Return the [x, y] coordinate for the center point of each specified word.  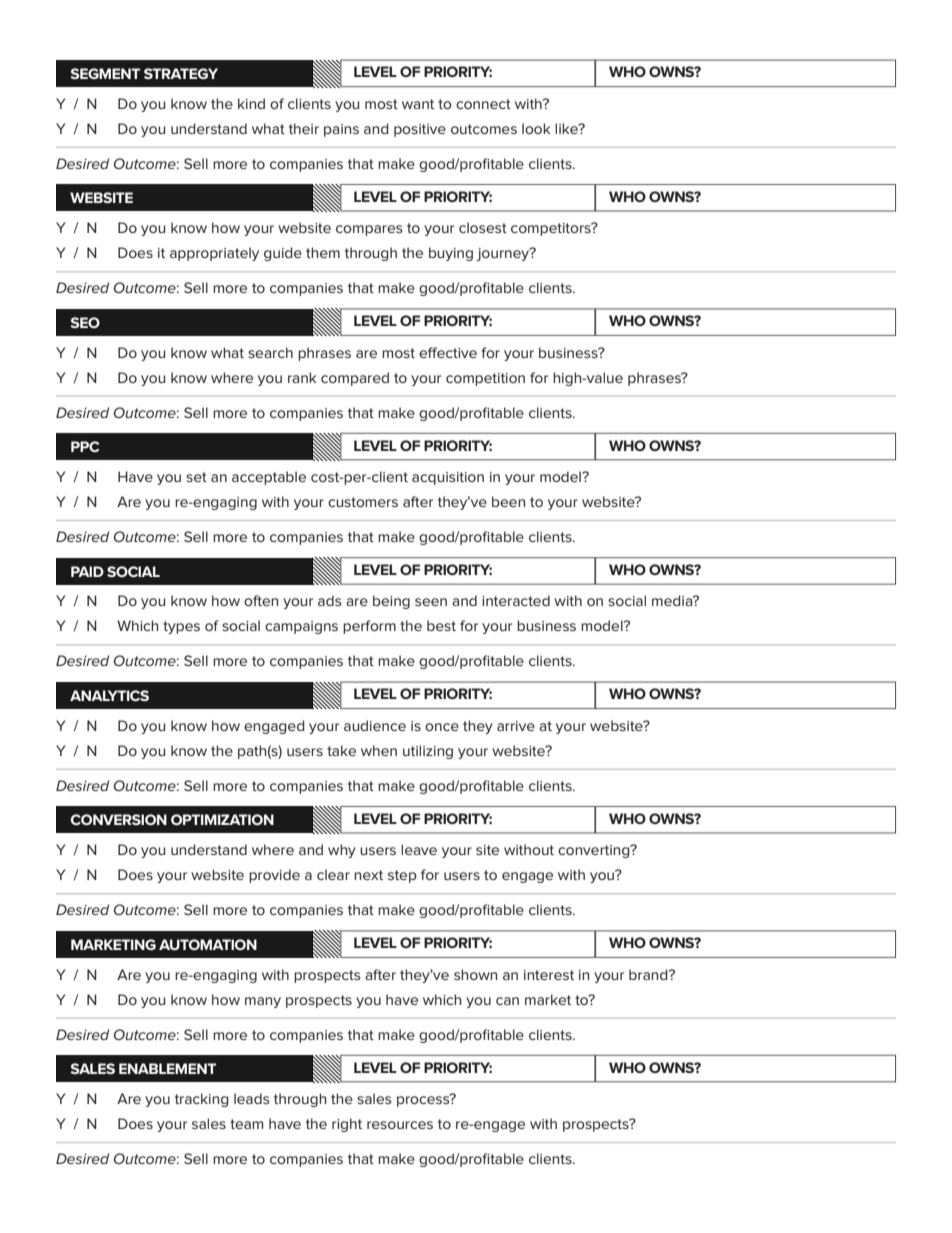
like [567, 128]
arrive [516, 726]
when [379, 750]
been [508, 501]
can [507, 1001]
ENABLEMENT [167, 1068]
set [196, 477]
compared [355, 379]
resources [400, 1125]
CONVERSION [118, 819]
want [418, 104]
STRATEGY [181, 73]
